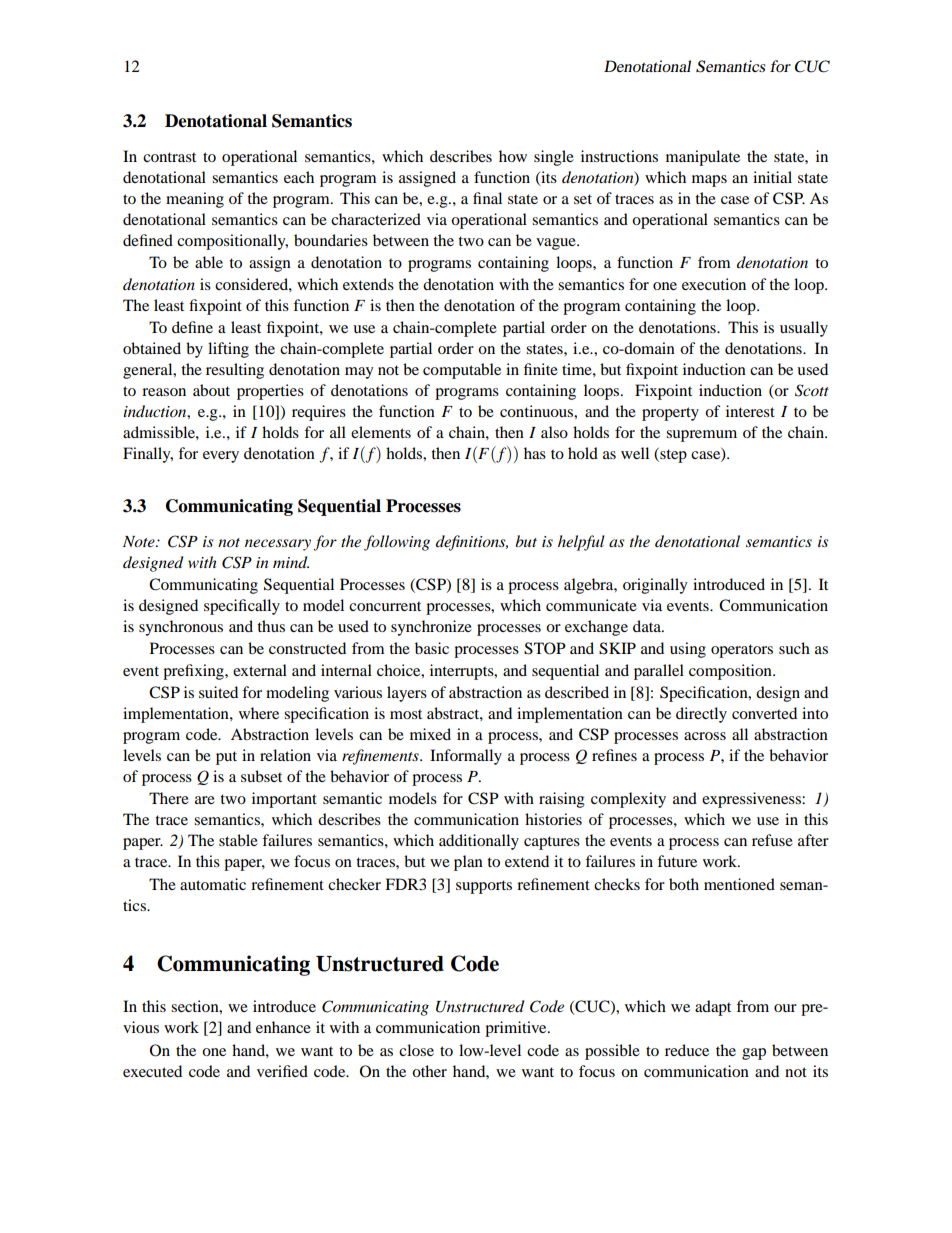  I want to click on maps, so click(709, 181).
